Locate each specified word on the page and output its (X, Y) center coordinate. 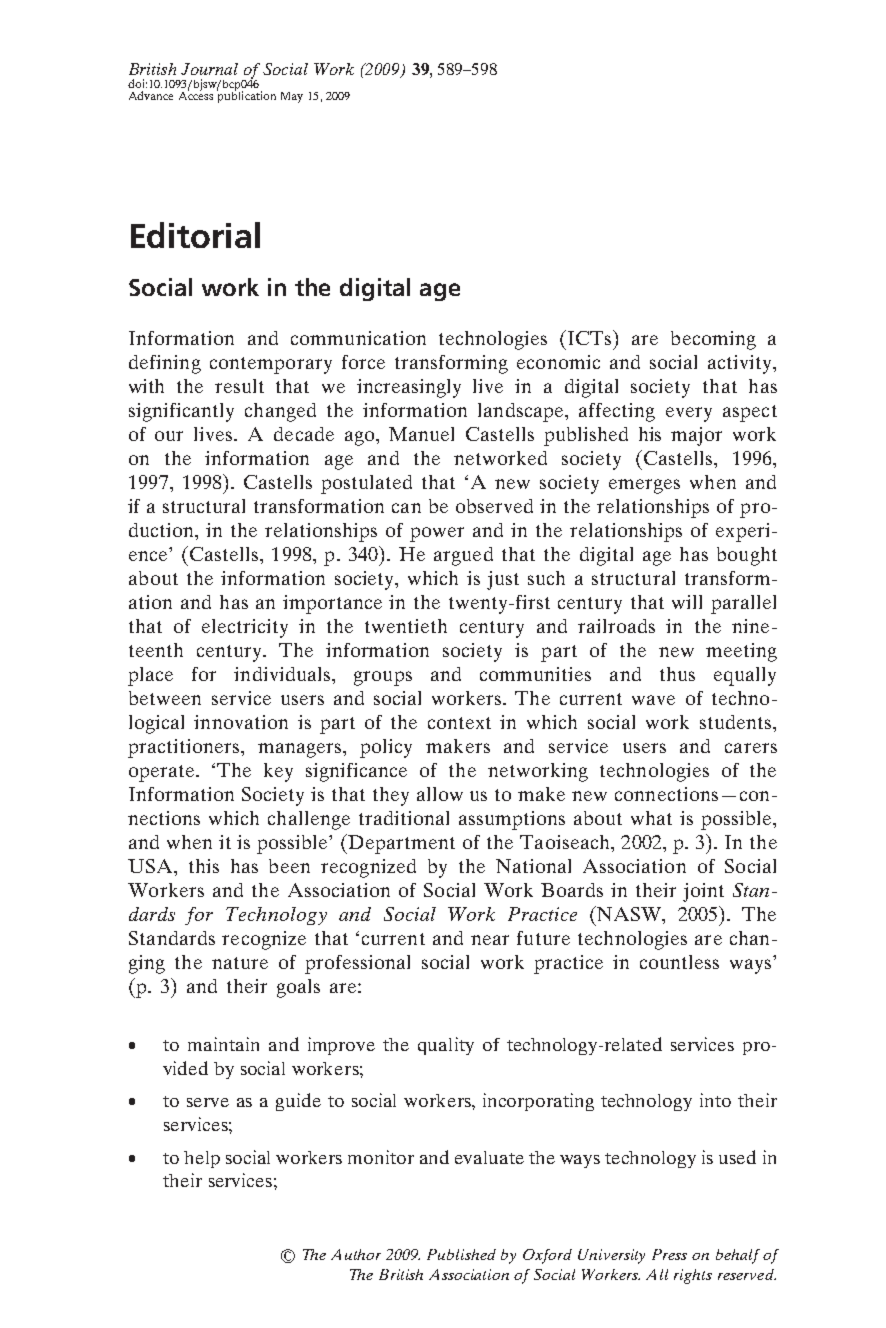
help (202, 1159)
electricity (245, 628)
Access (196, 94)
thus (677, 674)
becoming (713, 340)
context (459, 723)
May (292, 97)
